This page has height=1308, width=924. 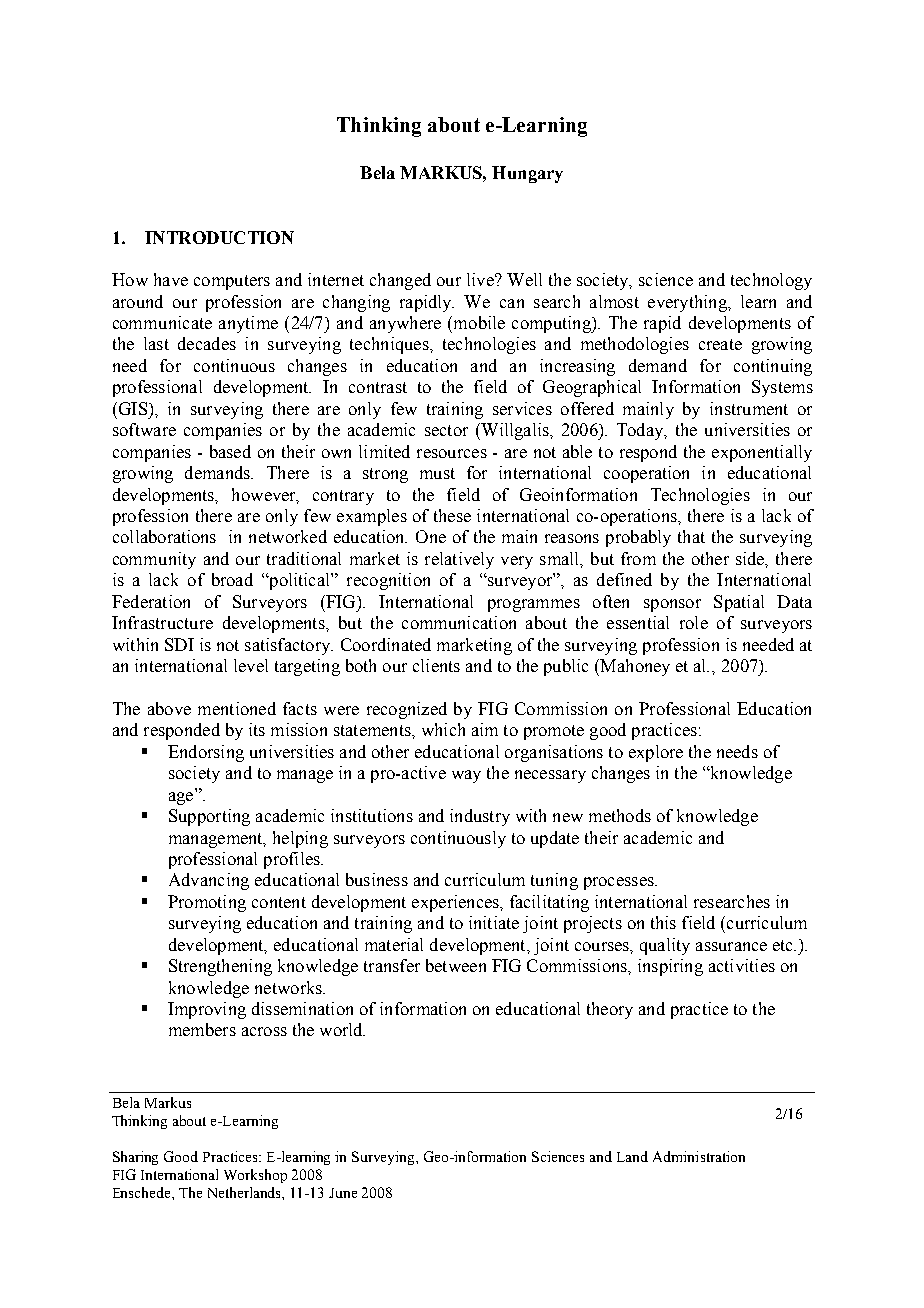 I want to click on Workshop, so click(x=255, y=1176).
